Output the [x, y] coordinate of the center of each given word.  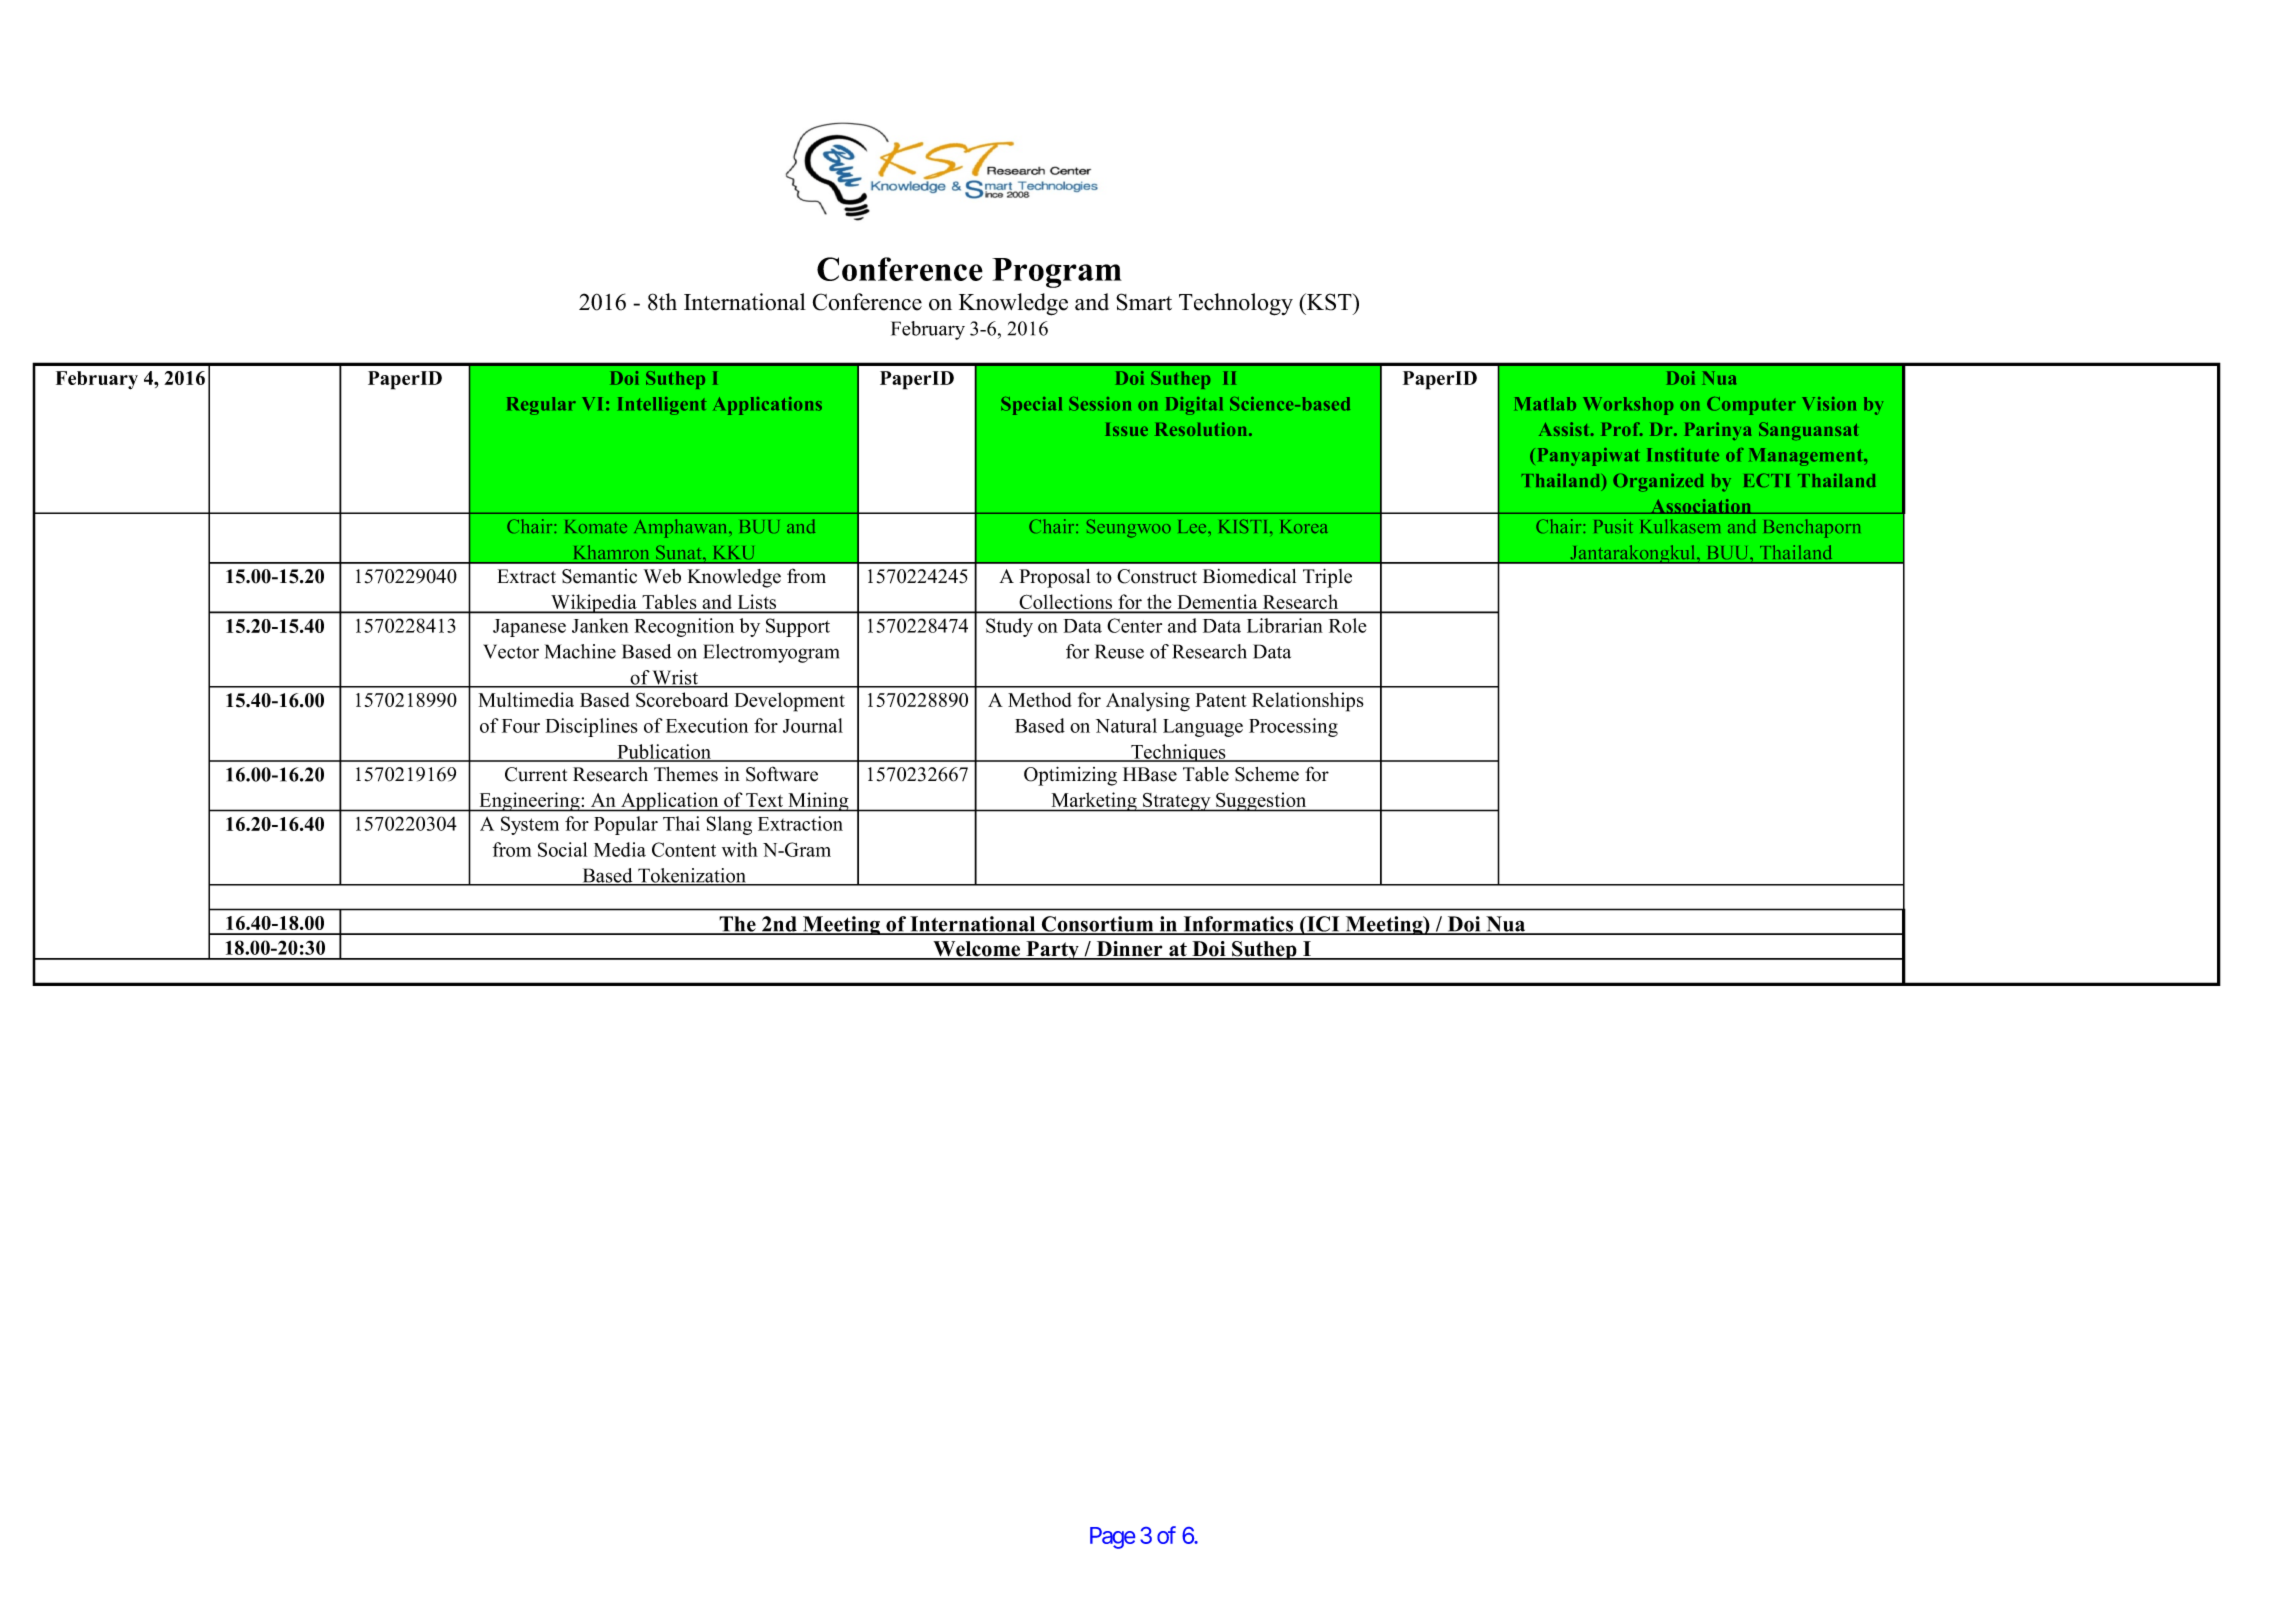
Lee [1193, 526]
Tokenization [692, 876]
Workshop [1628, 406]
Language [1203, 728]
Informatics [1238, 925]
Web [662, 576]
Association [1701, 506]
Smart [1144, 302]
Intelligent [662, 406]
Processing [1293, 727]
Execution [707, 725]
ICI [1323, 925]
